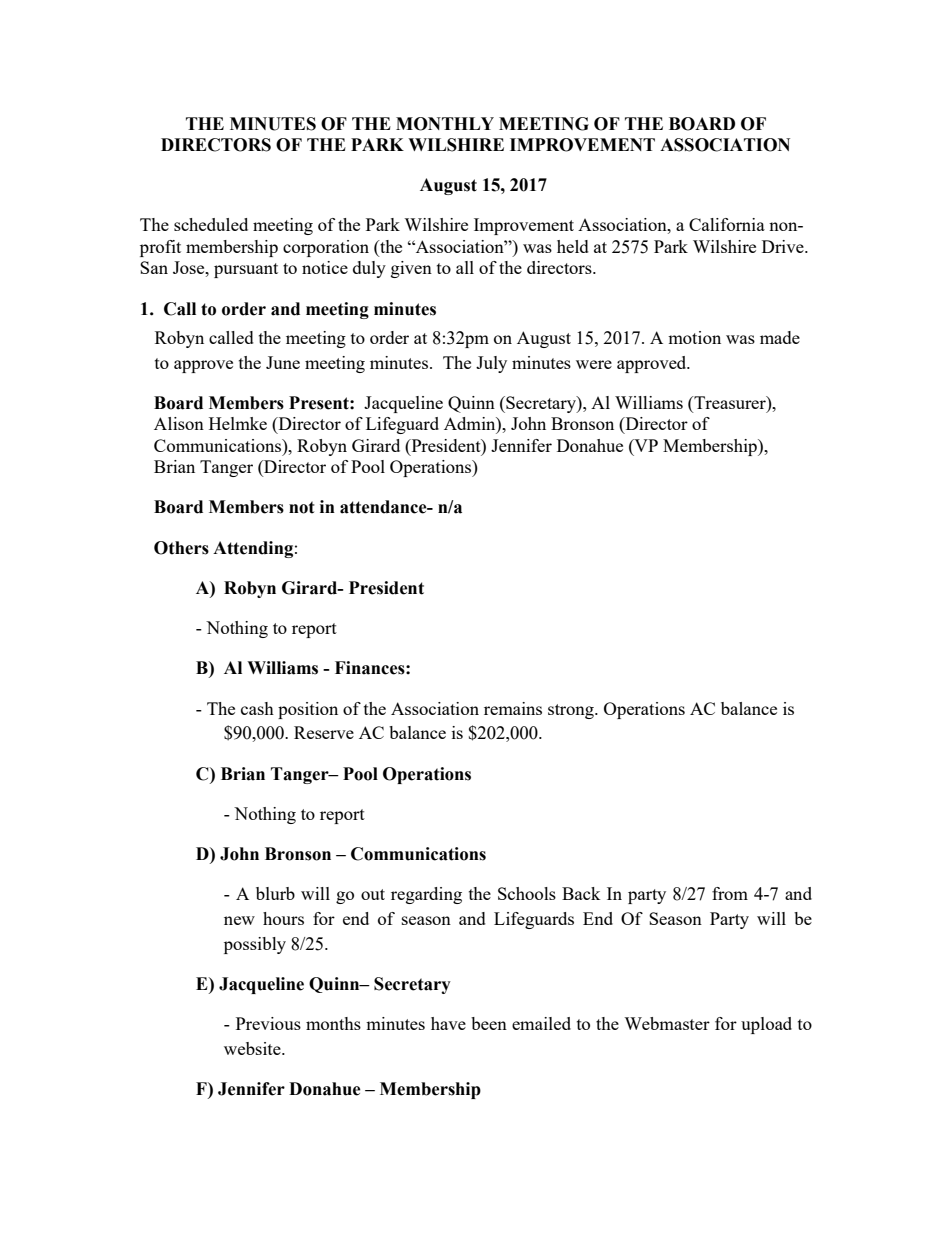 This image has width=952, height=1233. What do you see at coordinates (572, 711) in the image?
I see `strong` at bounding box center [572, 711].
